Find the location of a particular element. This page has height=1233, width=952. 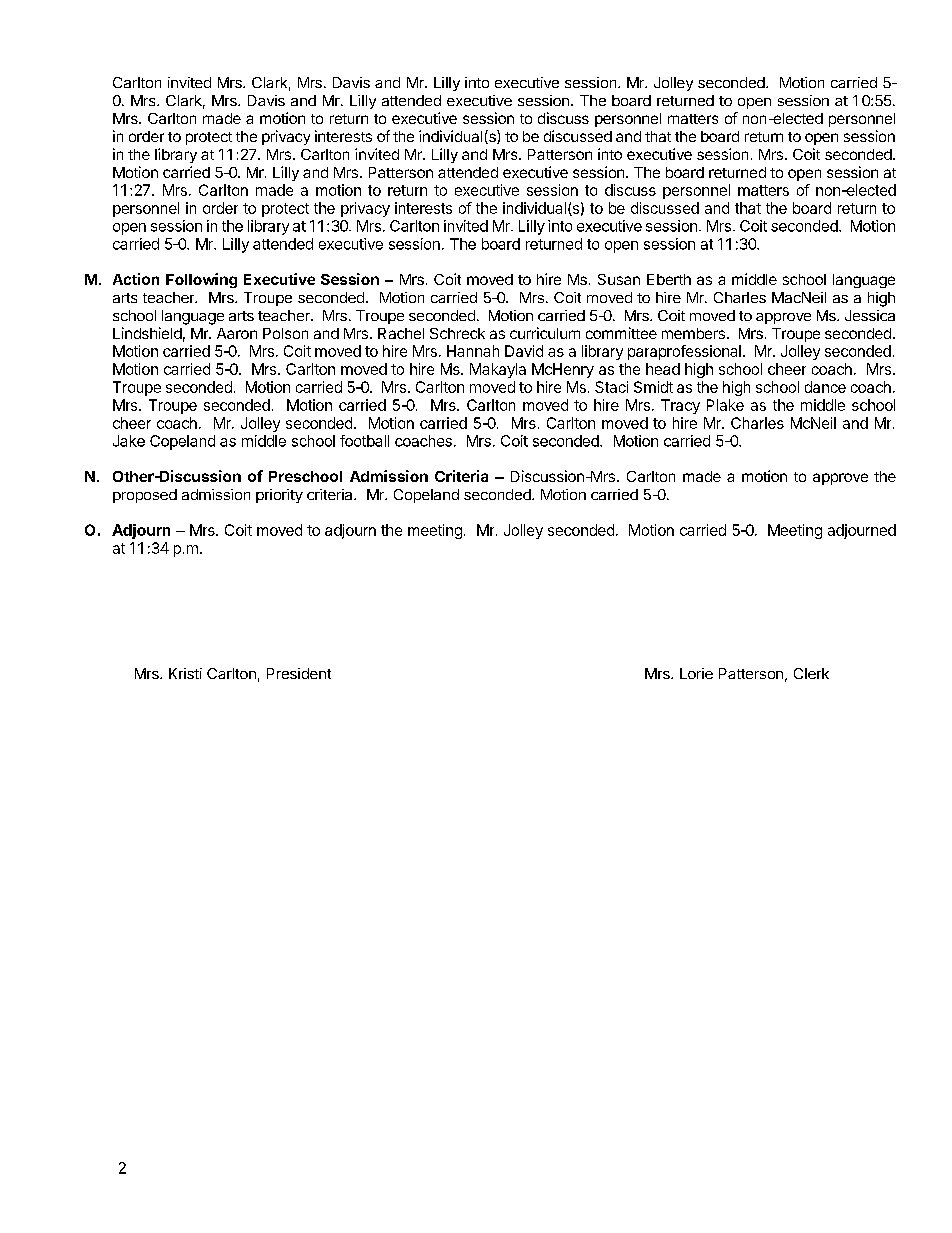

President is located at coordinates (299, 673).
